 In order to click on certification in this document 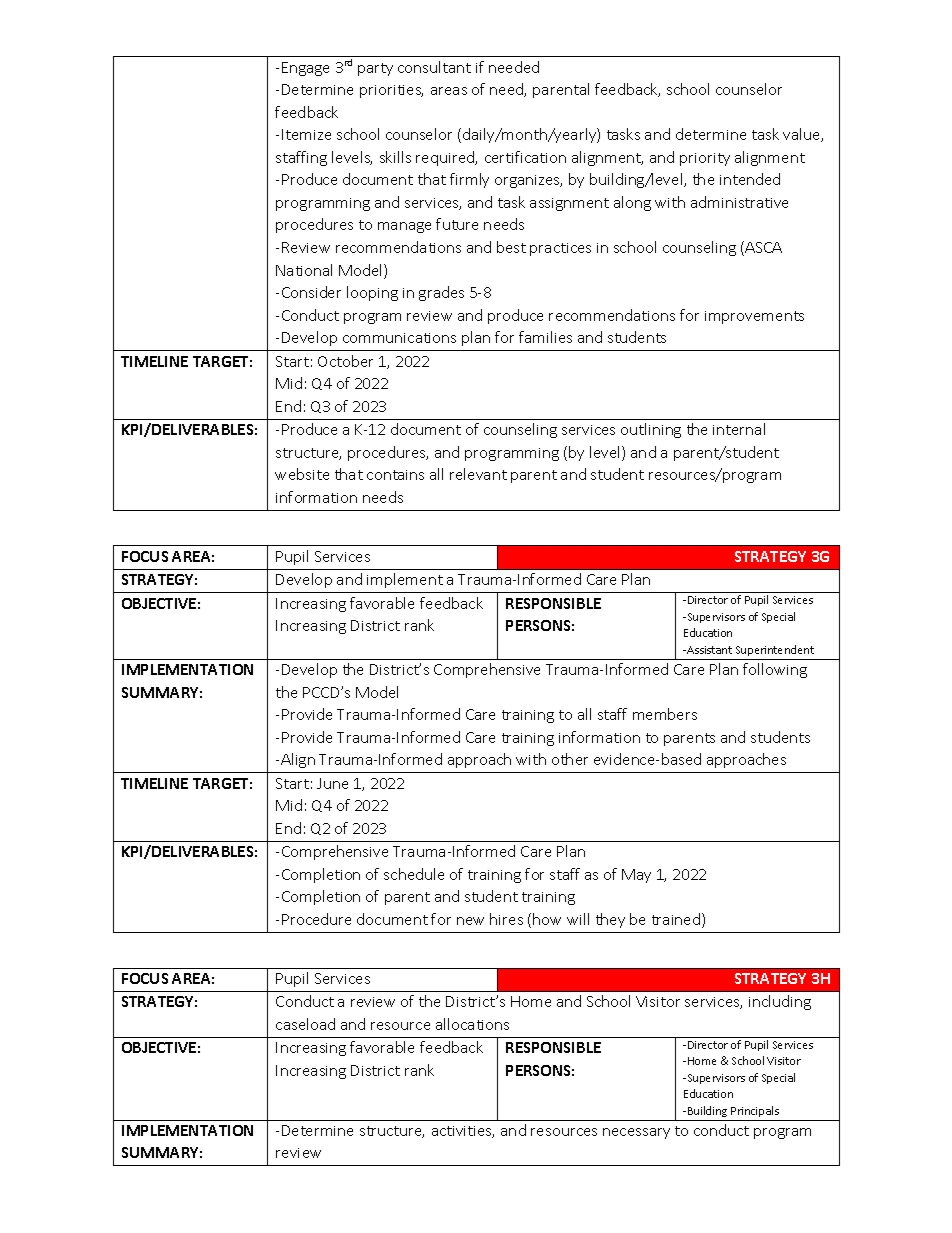, I will do `click(525, 157)`.
